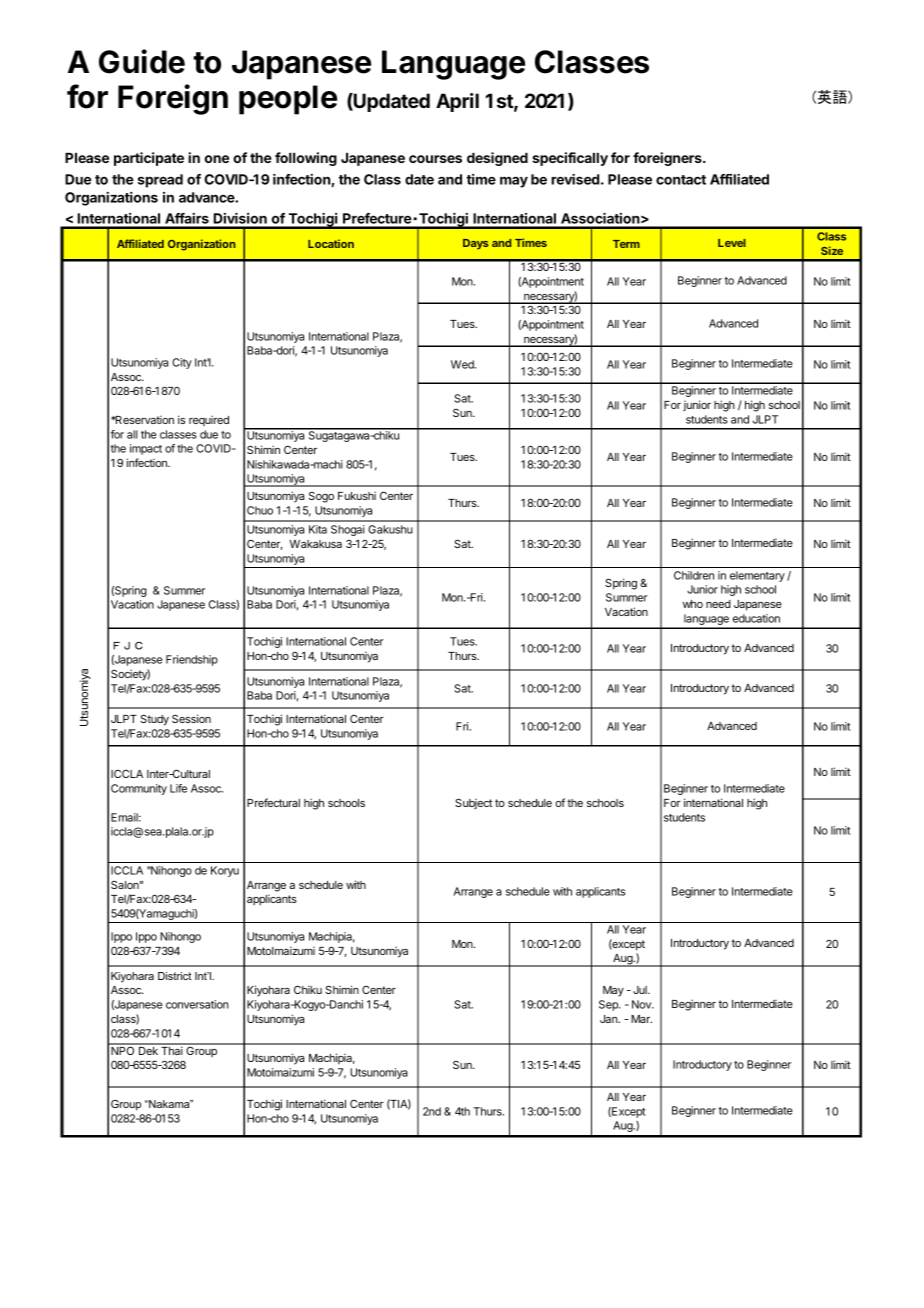  I want to click on April, so click(457, 102).
